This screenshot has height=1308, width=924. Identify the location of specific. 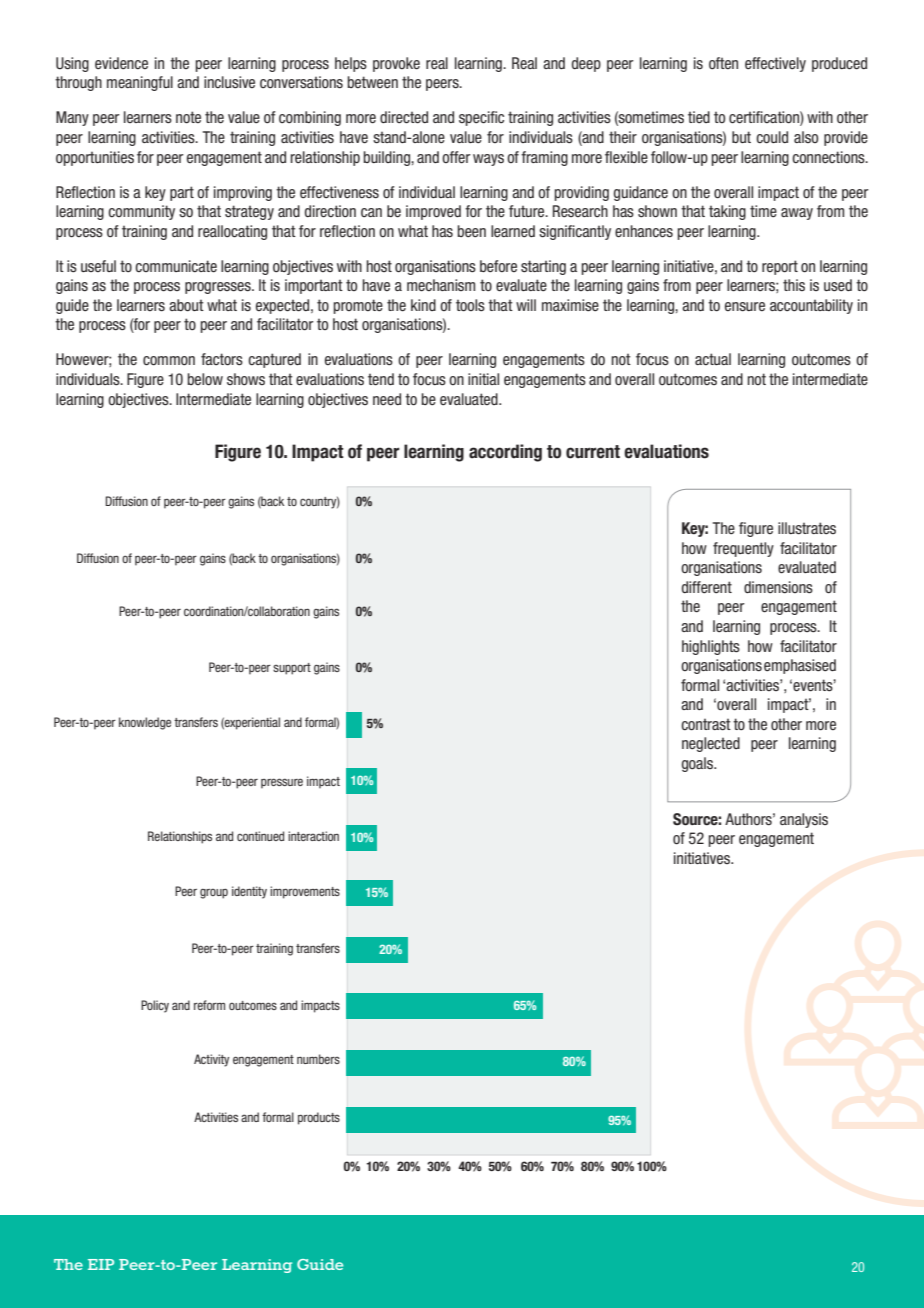
(481, 118).
